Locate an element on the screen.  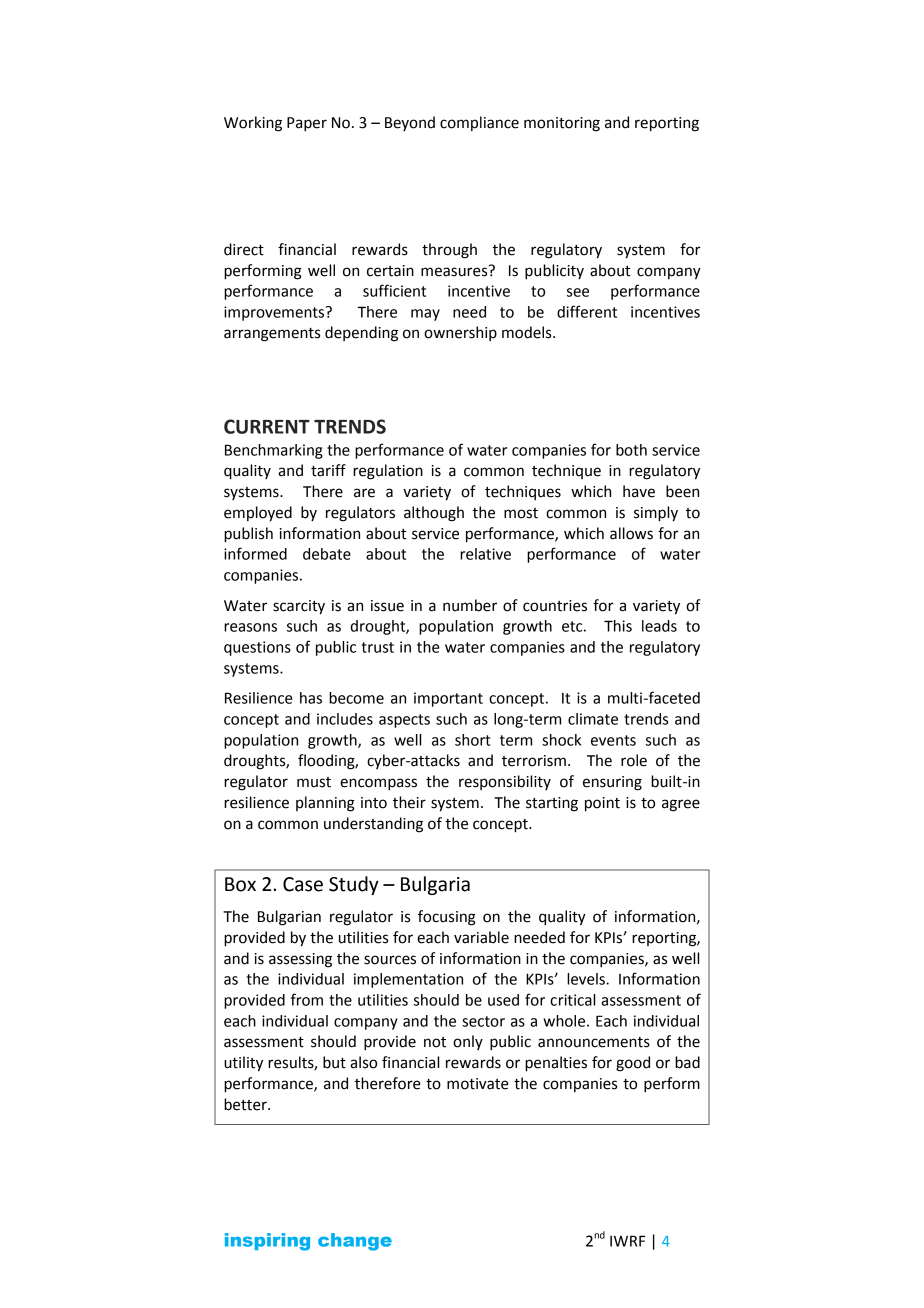
compliance is located at coordinates (479, 123).
